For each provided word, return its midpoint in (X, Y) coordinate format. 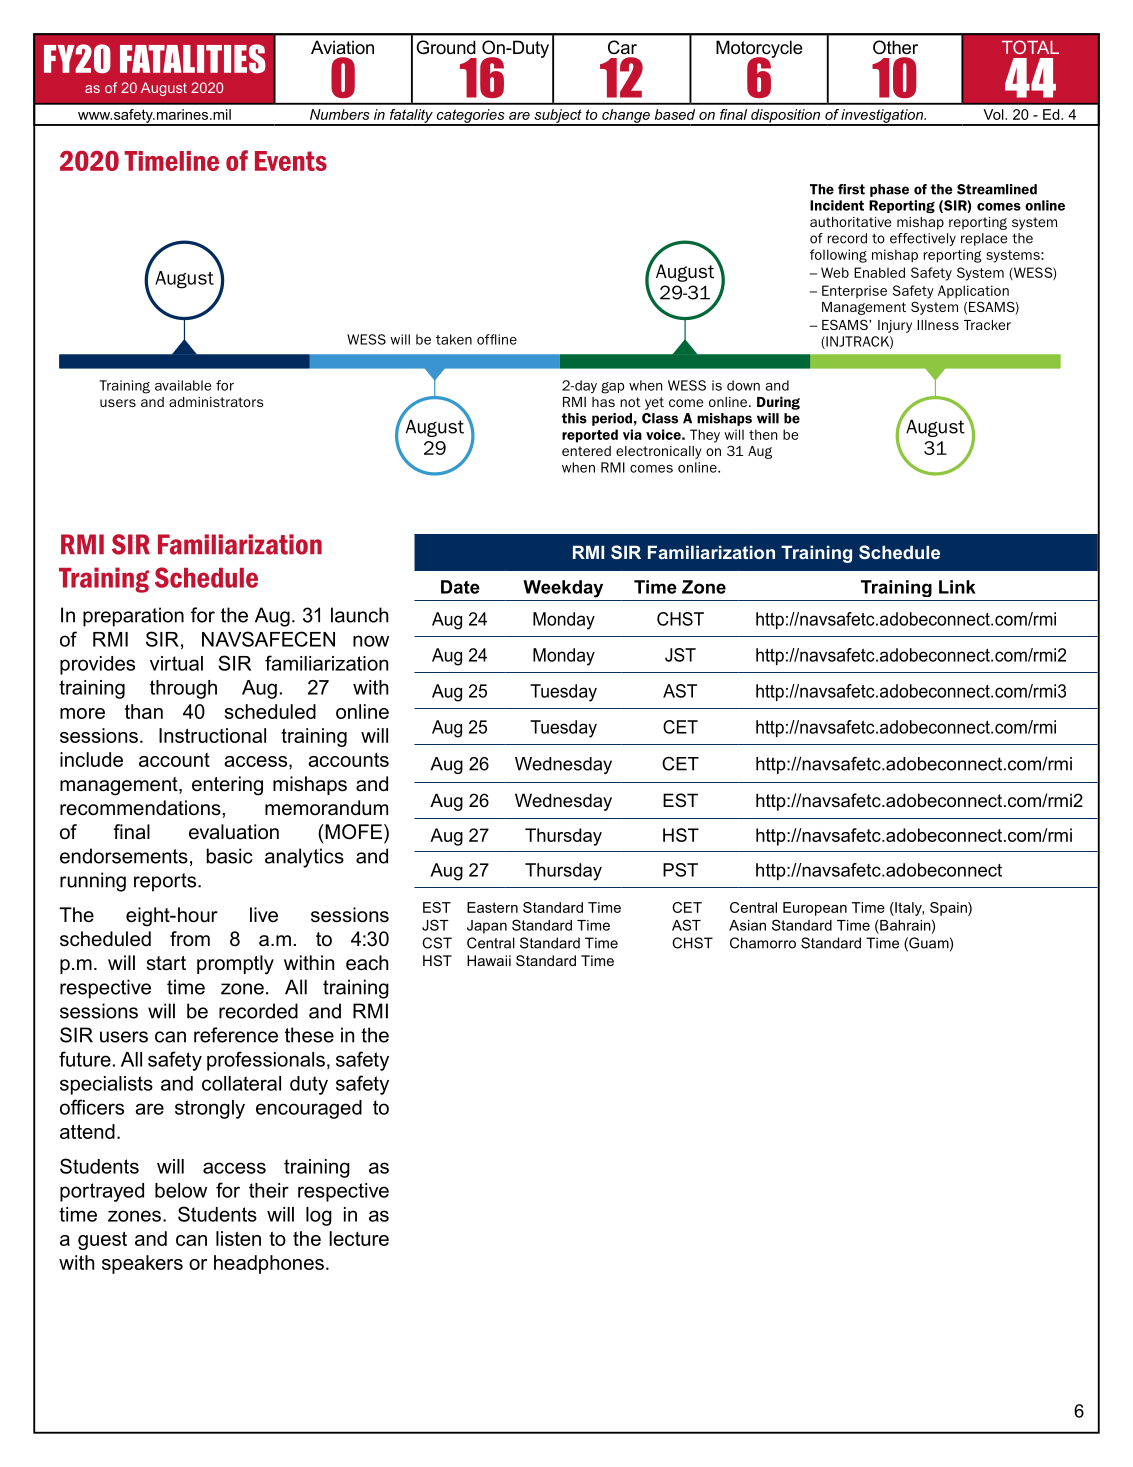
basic (230, 856)
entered (586, 451)
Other (895, 47)
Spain (949, 909)
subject (558, 117)
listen (238, 1238)
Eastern (492, 907)
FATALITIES (193, 59)
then (763, 434)
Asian (747, 925)
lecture (359, 1238)
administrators (216, 402)
